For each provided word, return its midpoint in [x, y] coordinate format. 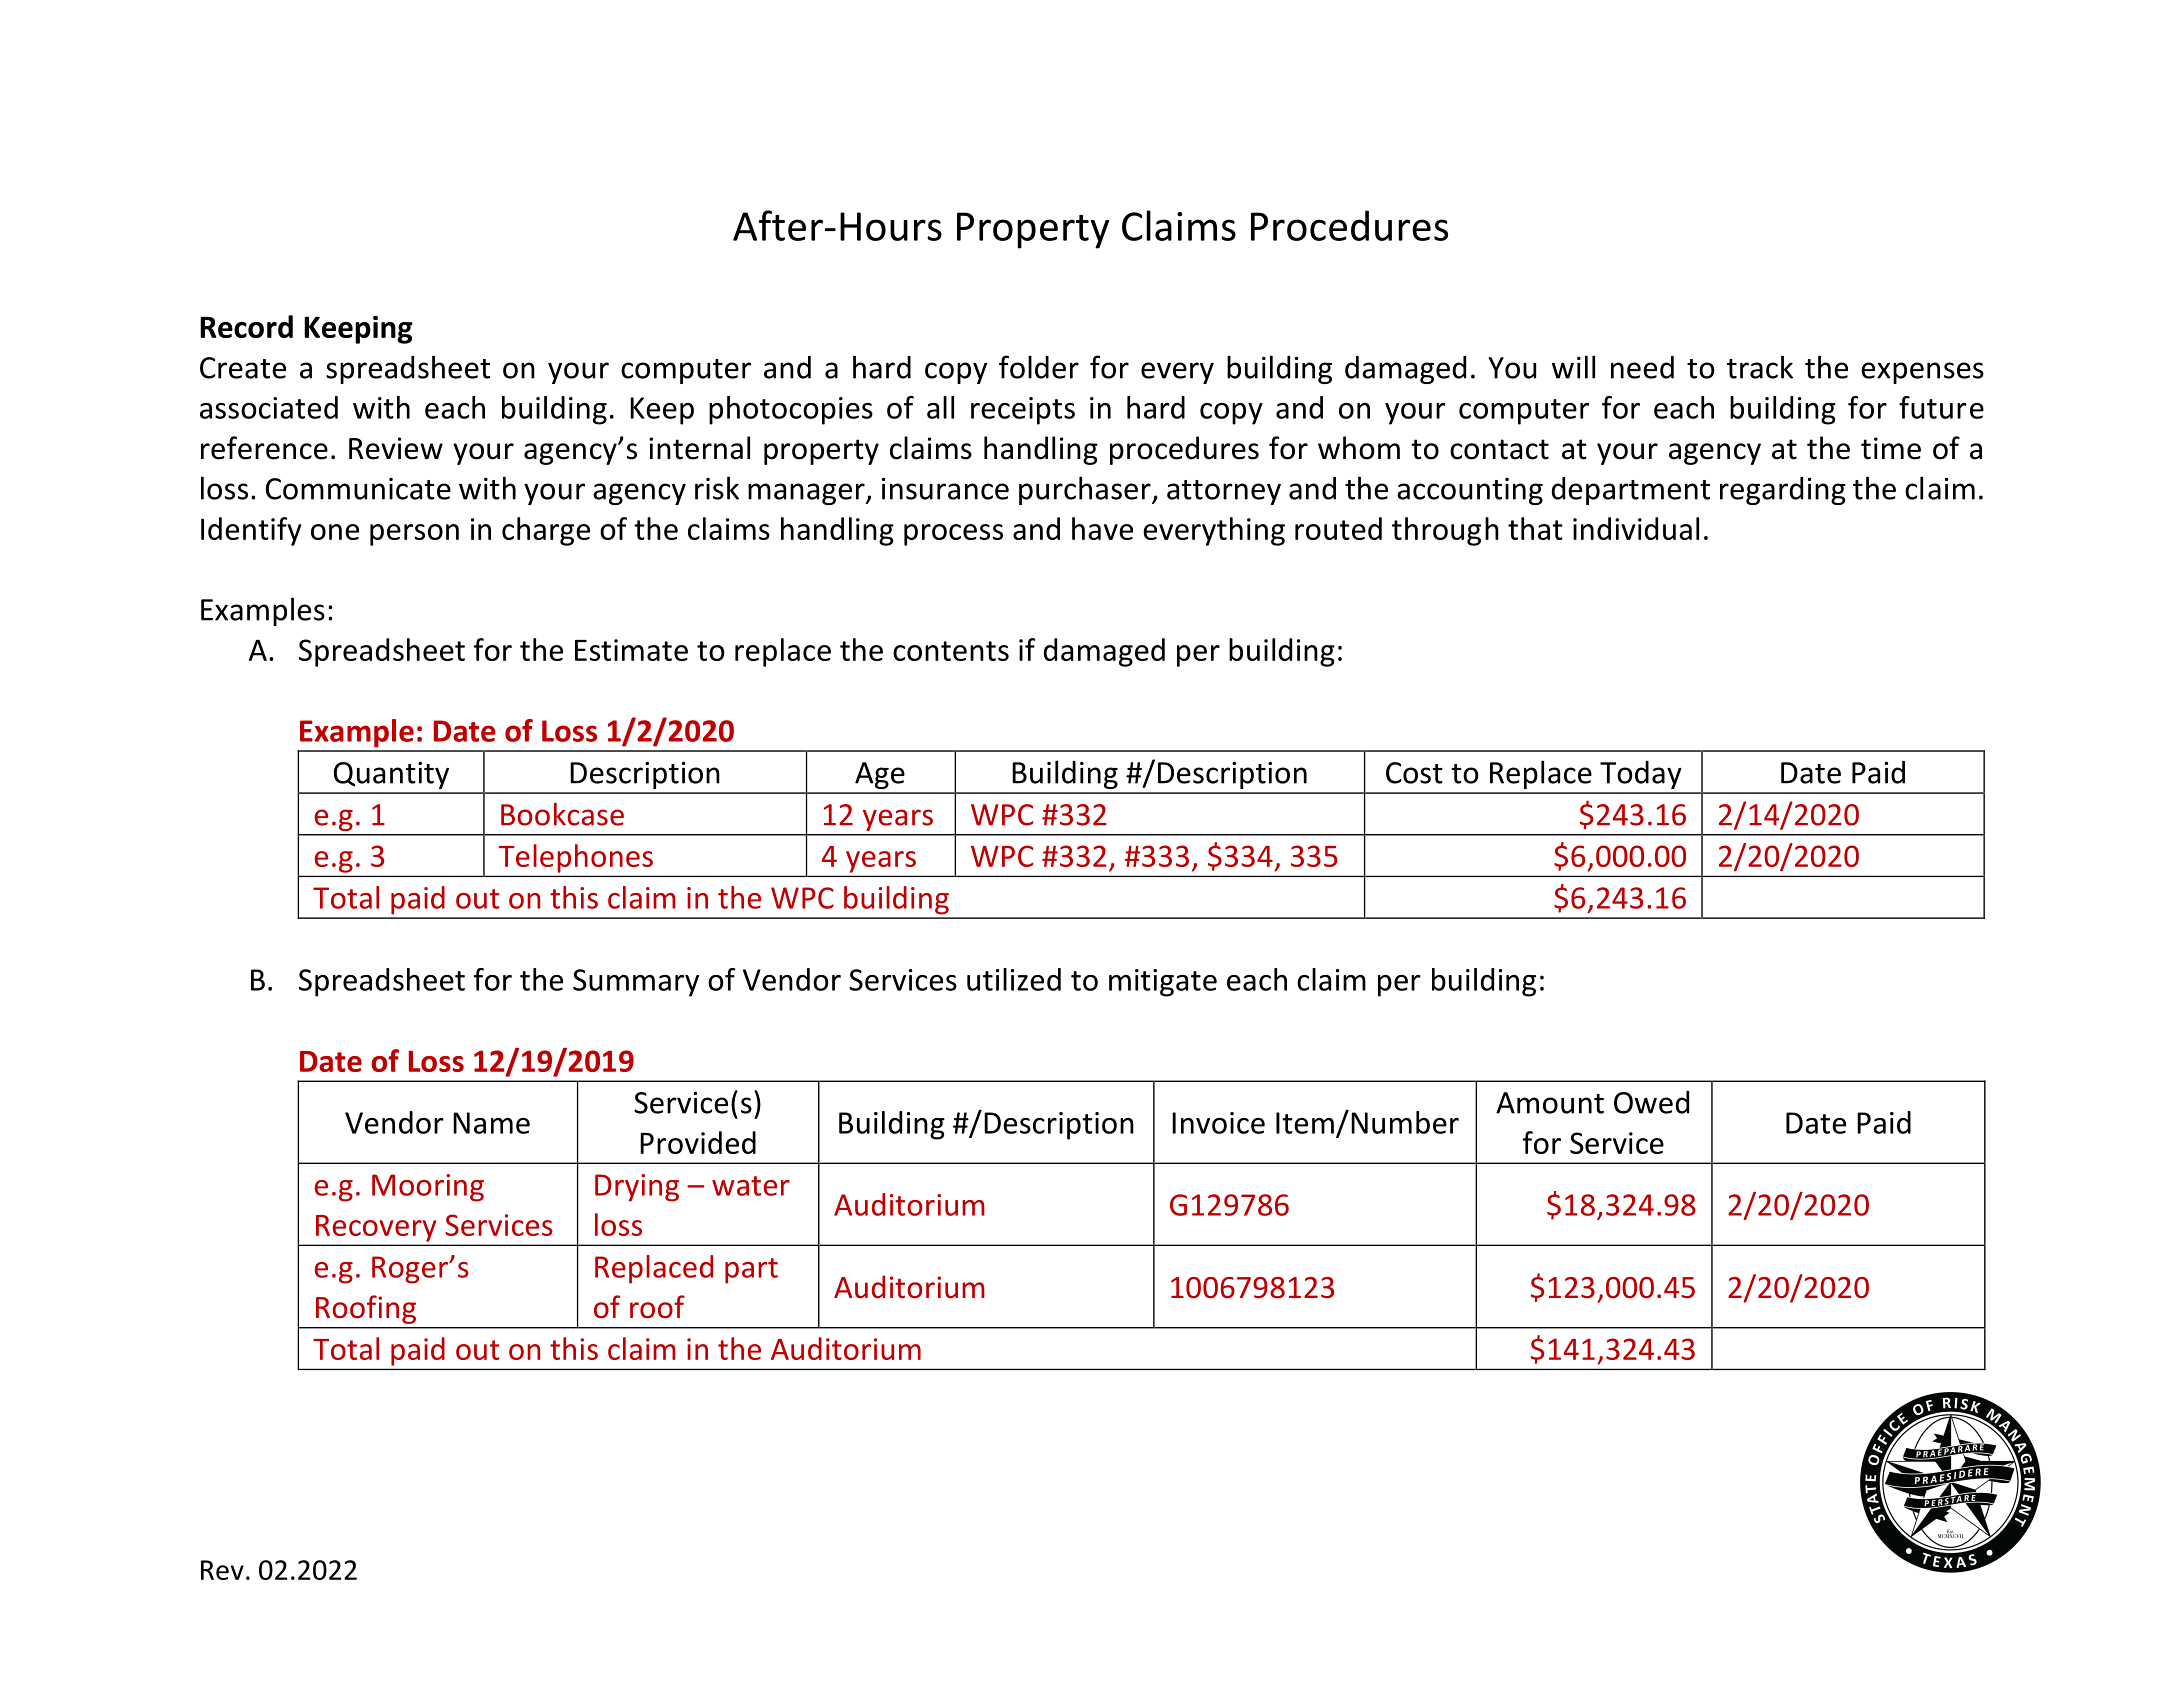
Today [1641, 775]
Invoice [1218, 1123]
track [1760, 367]
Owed [1651, 1102]
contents [951, 651]
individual [1636, 528]
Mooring [428, 1188]
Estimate [631, 650]
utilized [1014, 979]
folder [1039, 367]
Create [243, 368]
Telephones [576, 858]
